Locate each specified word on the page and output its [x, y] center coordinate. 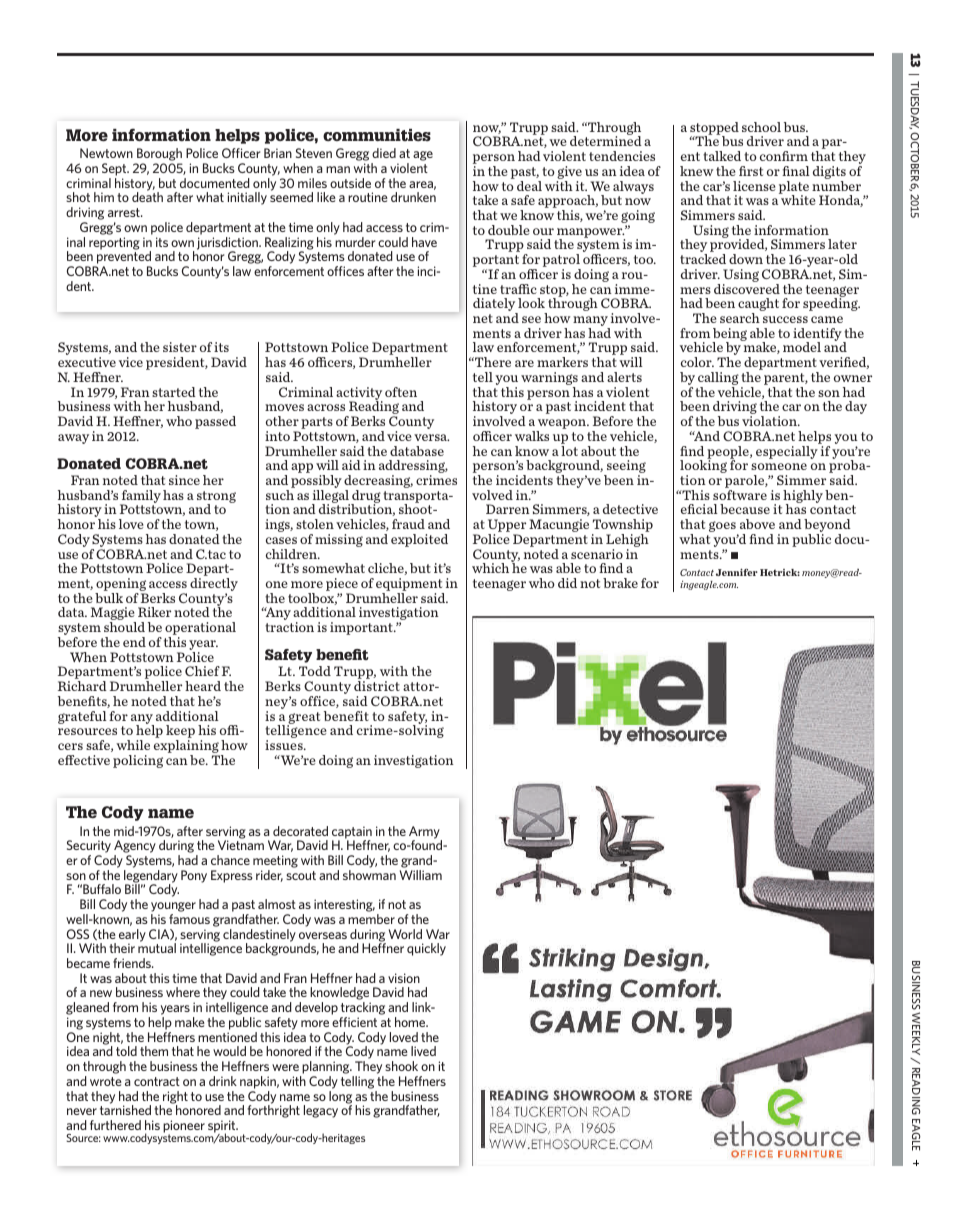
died [384, 153]
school [761, 127]
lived [423, 1051]
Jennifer [737, 572]
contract [157, 1081]
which [490, 568]
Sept [115, 171]
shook [401, 1066]
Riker [154, 612]
